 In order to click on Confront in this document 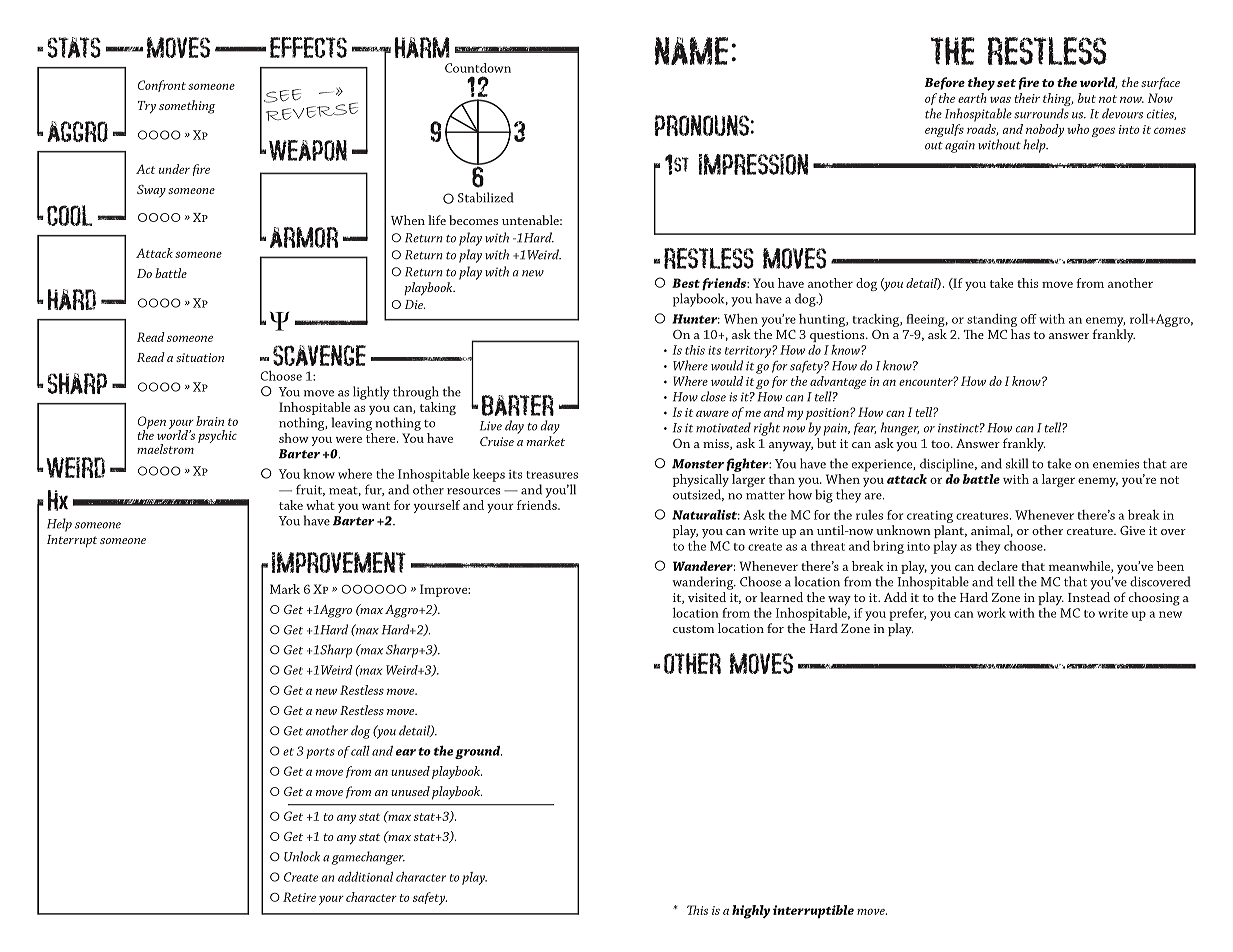, I will do `click(162, 86)`.
